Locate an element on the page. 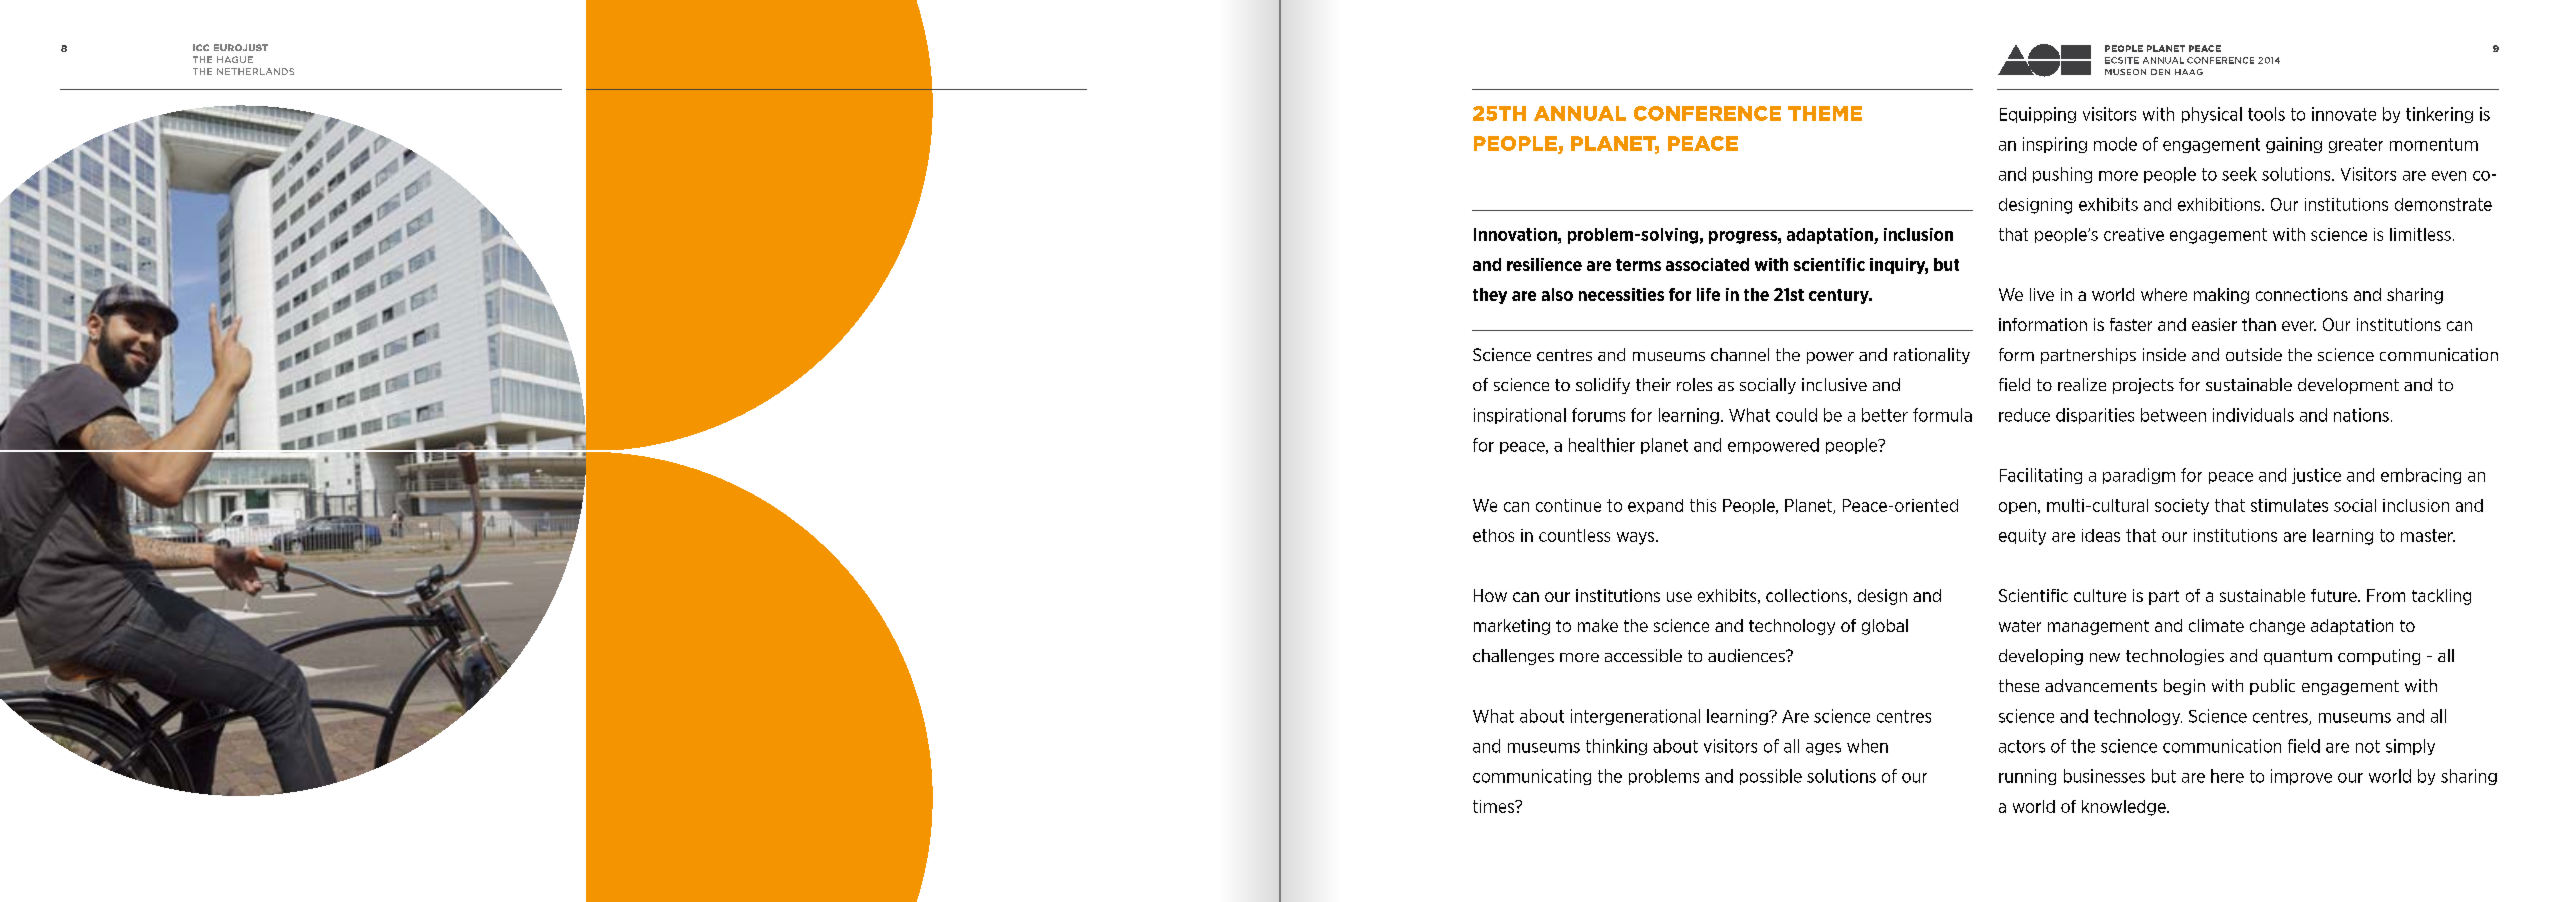 Image resolution: width=2560 pixels, height=902 pixels. inspirational is located at coordinates (1520, 416).
